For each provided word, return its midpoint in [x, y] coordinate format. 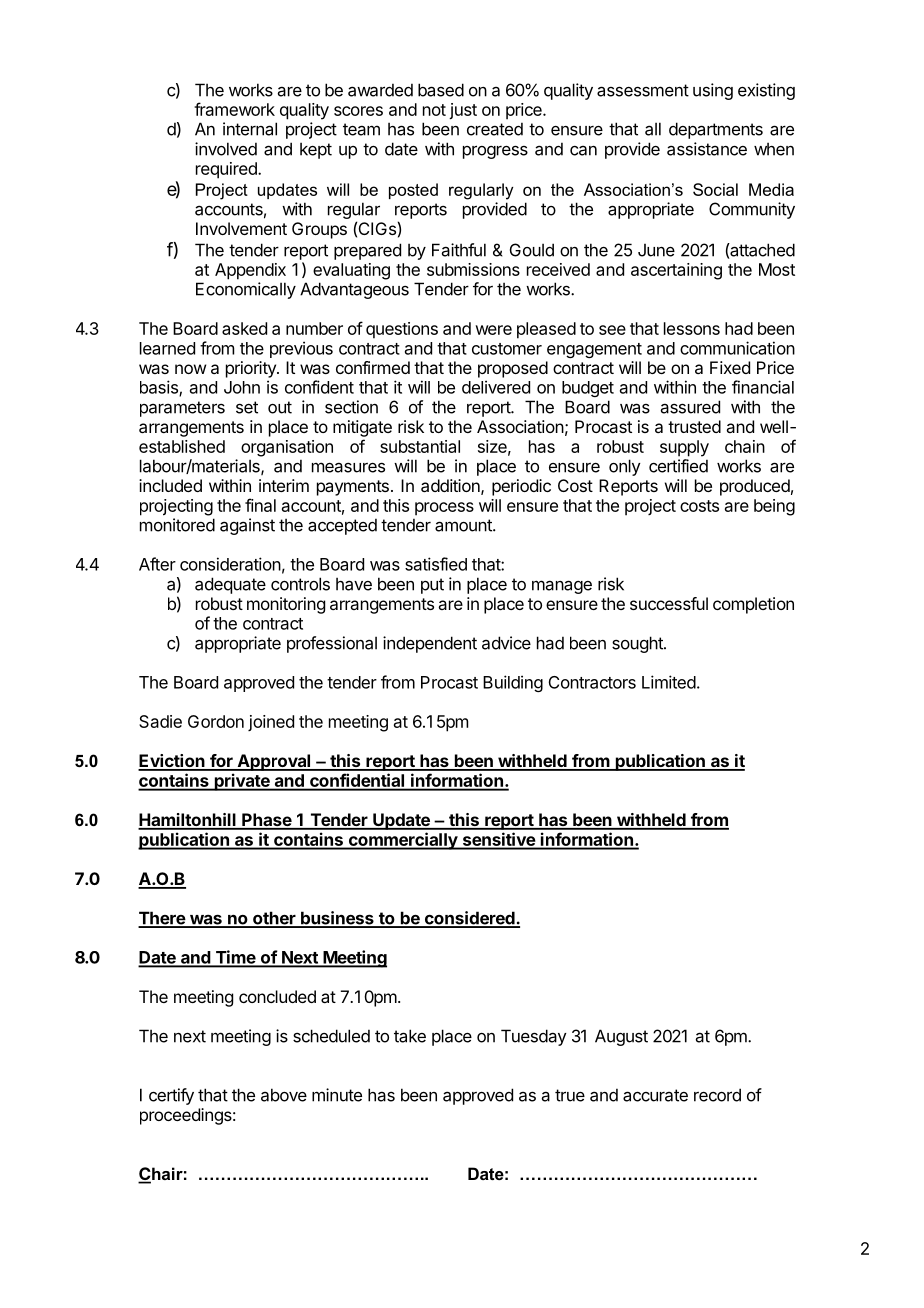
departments [716, 130]
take [410, 1036]
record [717, 1095]
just [463, 111]
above [284, 1095]
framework [234, 109]
